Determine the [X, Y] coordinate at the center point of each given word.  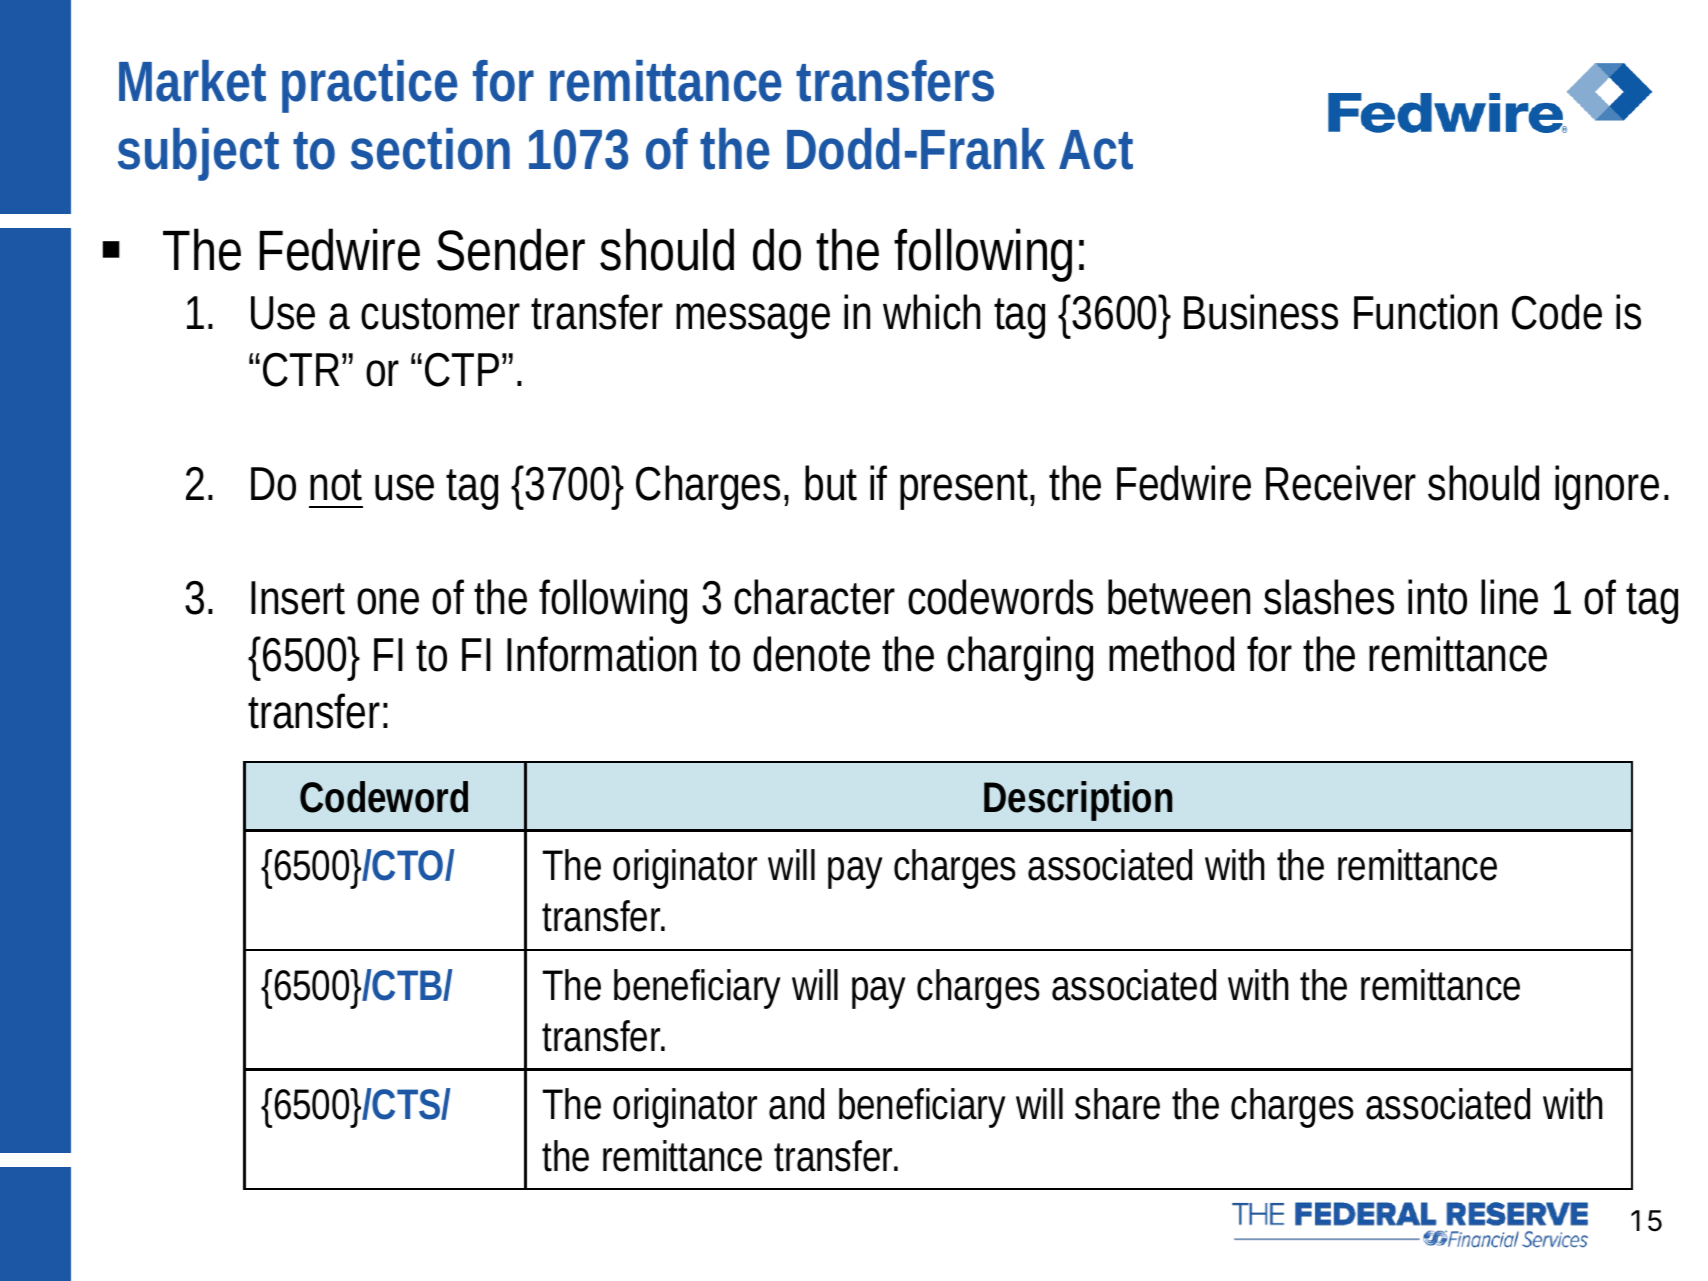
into [1437, 597]
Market [192, 81]
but [831, 483]
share [1117, 1104]
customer [440, 314]
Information [601, 654]
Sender [511, 249]
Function [1425, 312]
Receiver [1341, 483]
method [1171, 654]
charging [1020, 658]
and [796, 1104]
